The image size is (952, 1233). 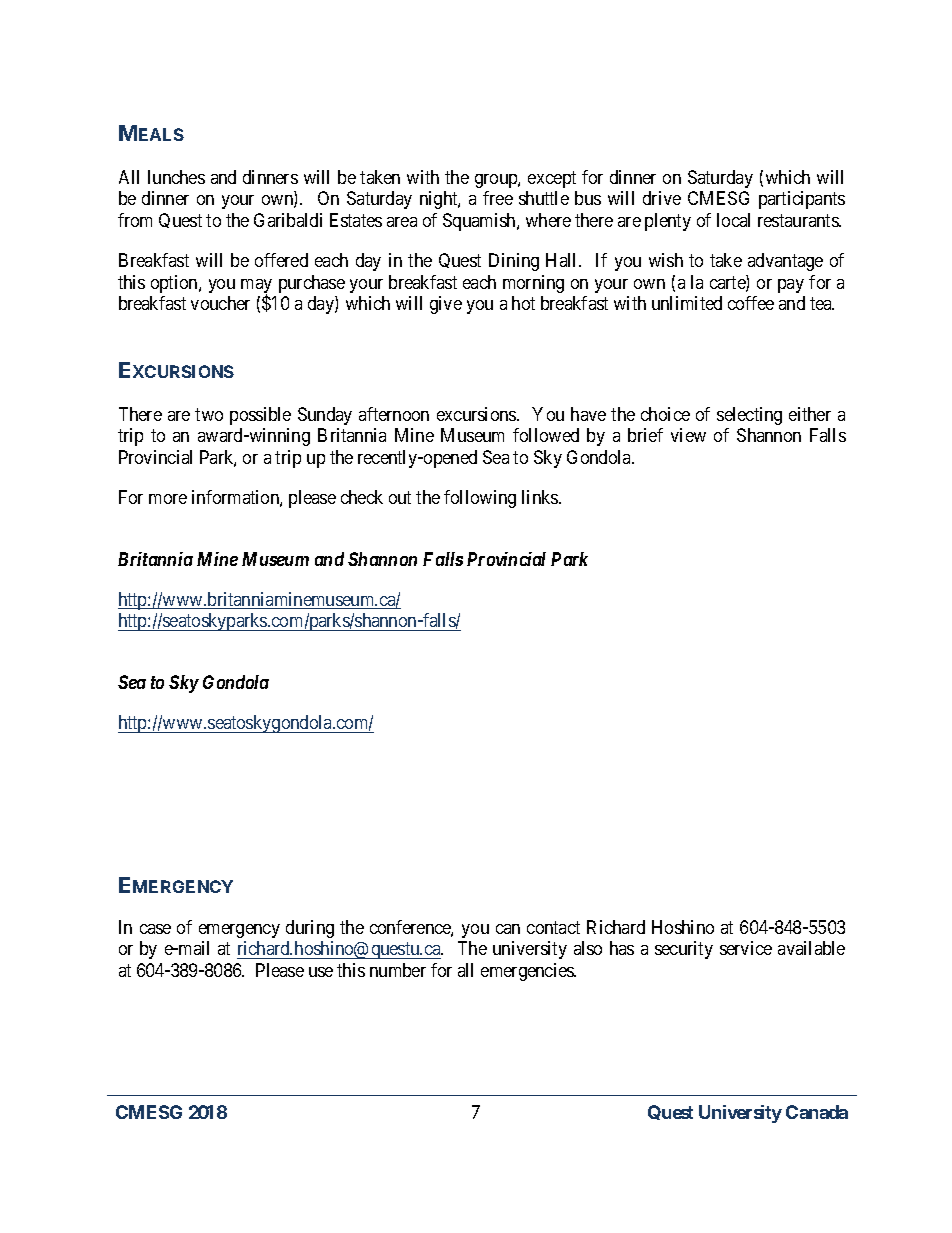 What do you see at coordinates (480, 499) in the image?
I see `following` at bounding box center [480, 499].
